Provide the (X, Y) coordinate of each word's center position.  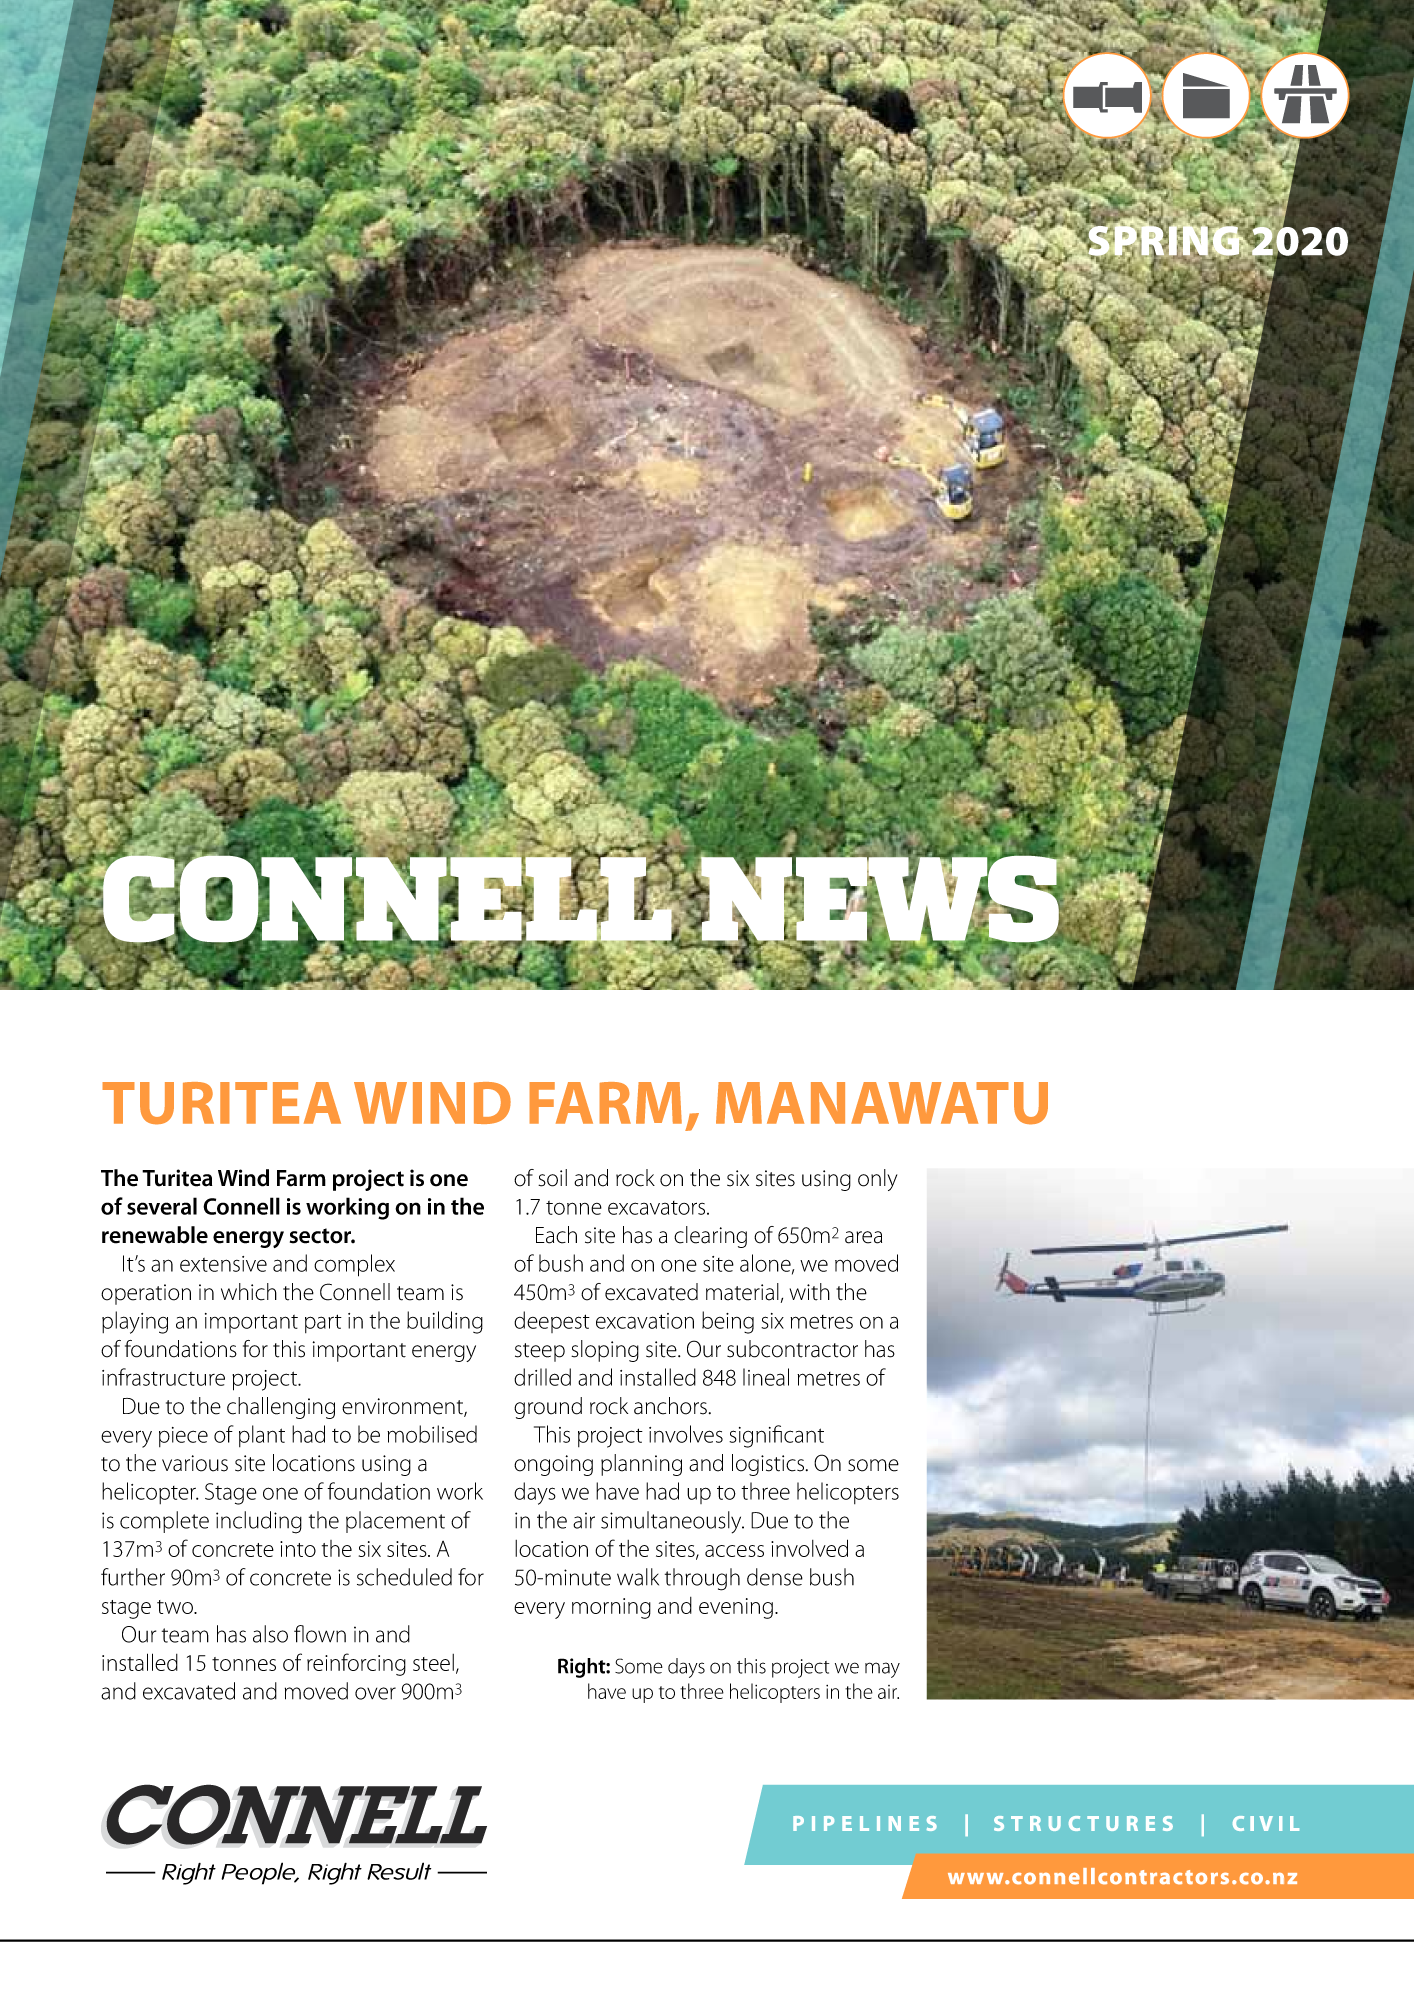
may (882, 1670)
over (375, 1693)
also (270, 1634)
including (259, 1522)
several (162, 1206)
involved (809, 1548)
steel (433, 1662)
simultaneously (672, 1522)
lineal (766, 1377)
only (877, 1180)
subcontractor (792, 1349)
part (323, 1323)
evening (736, 1608)
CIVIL (1266, 1823)
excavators (658, 1208)
